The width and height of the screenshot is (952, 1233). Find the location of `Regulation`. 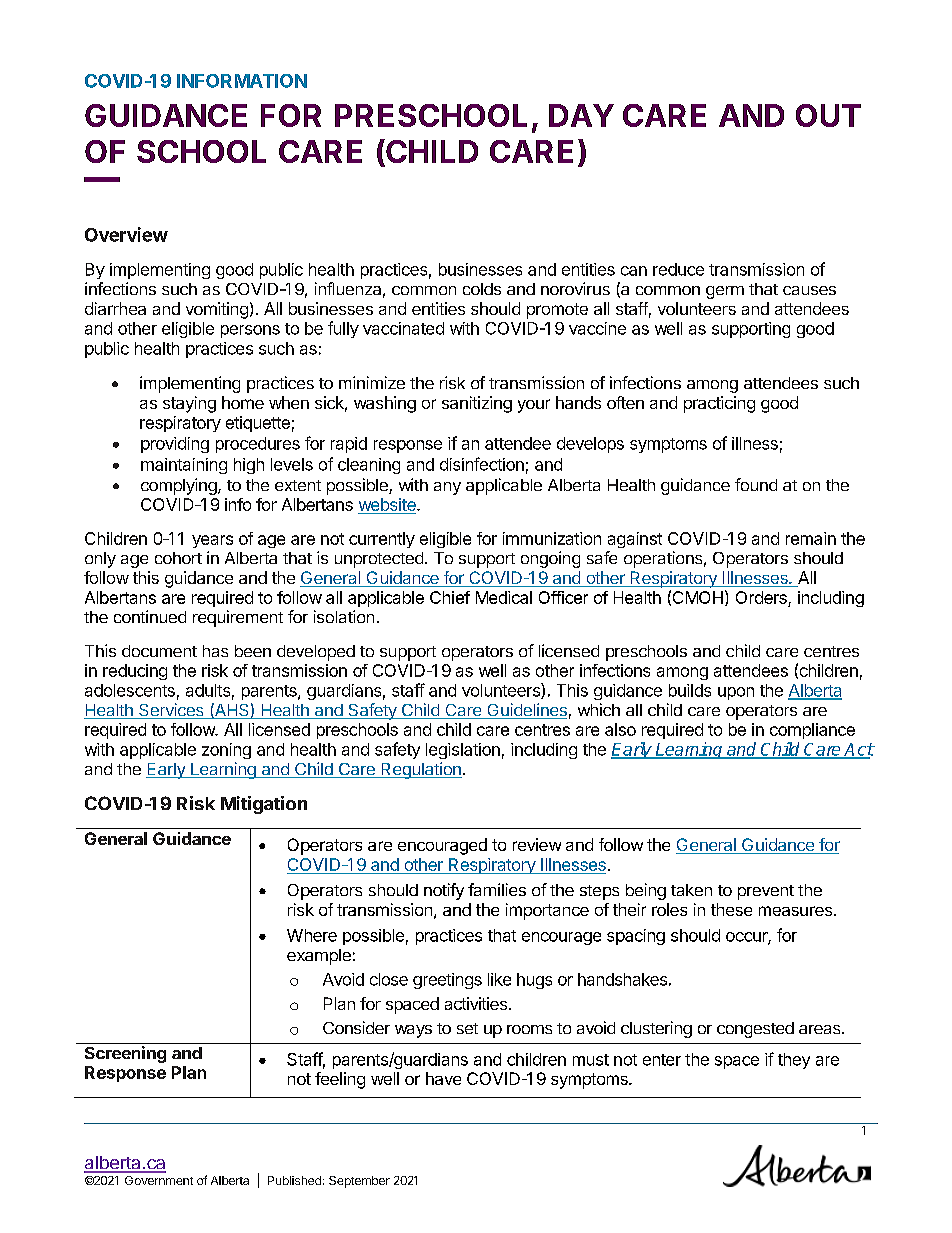

Regulation is located at coordinates (420, 770).
